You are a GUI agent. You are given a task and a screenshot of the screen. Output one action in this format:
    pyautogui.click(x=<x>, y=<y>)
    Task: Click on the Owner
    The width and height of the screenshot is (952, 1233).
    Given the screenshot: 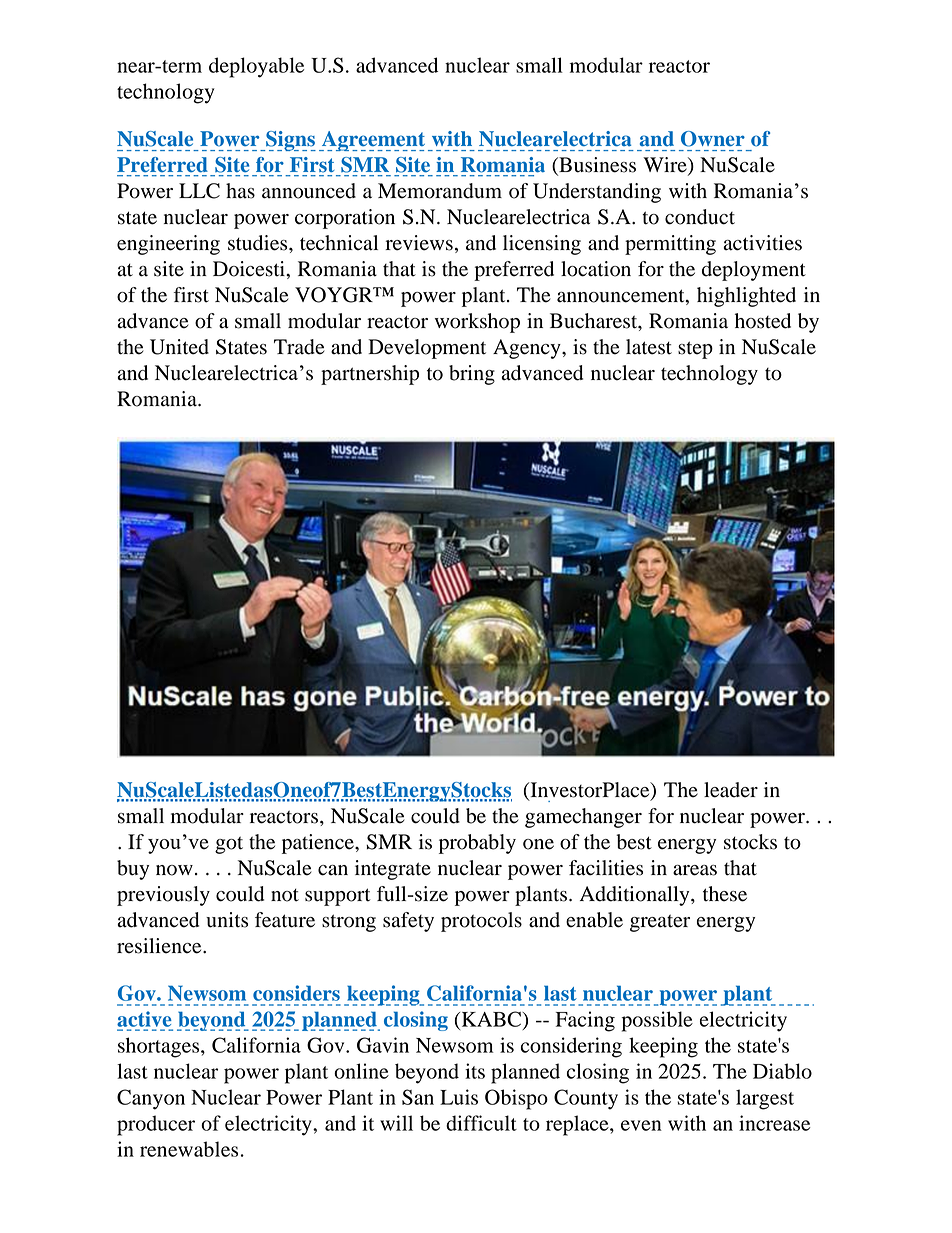 What is the action you would take?
    pyautogui.click(x=713, y=139)
